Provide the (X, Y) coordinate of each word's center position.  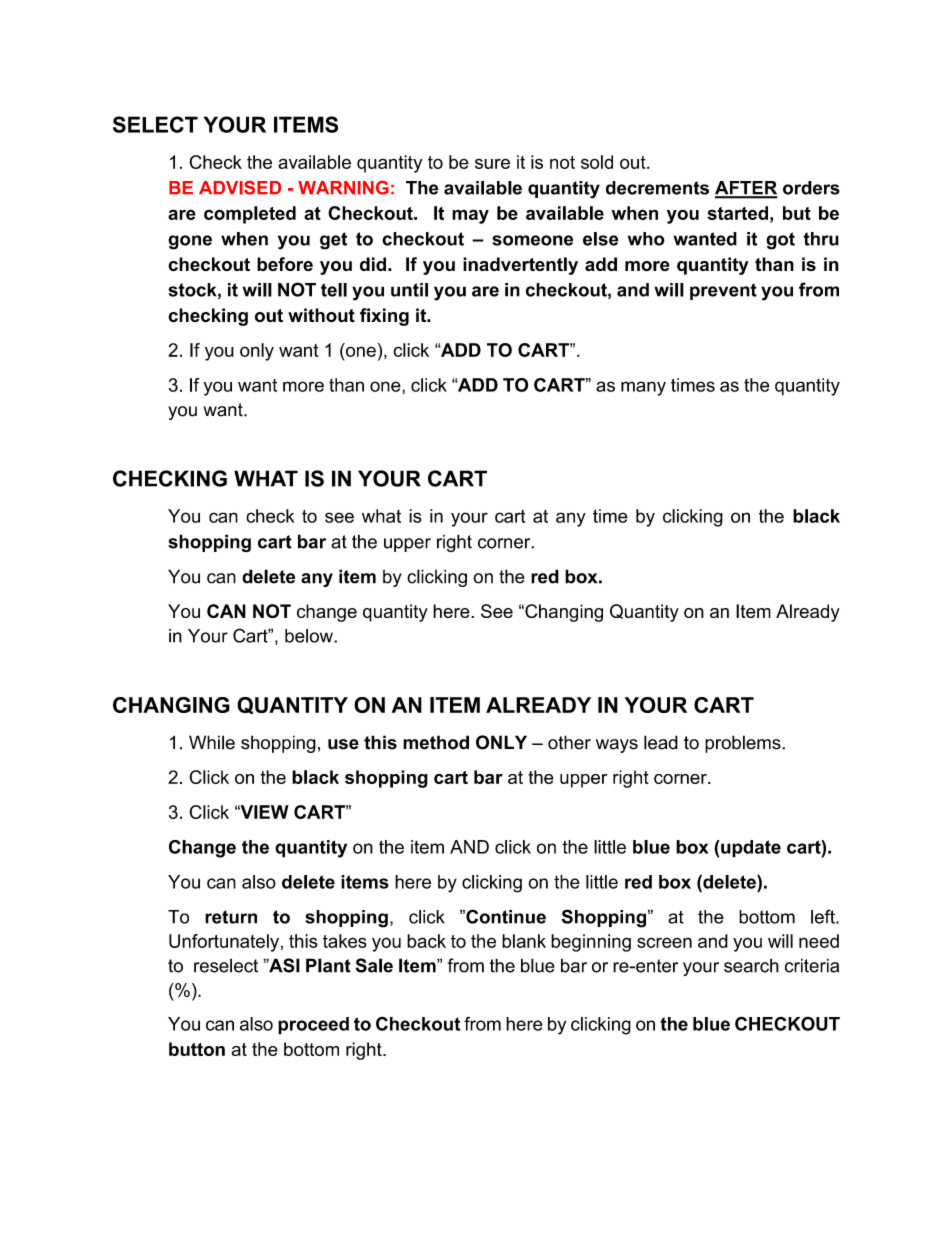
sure (492, 163)
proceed (313, 1026)
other (569, 742)
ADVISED (240, 188)
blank (524, 941)
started (737, 213)
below (310, 636)
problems (744, 744)
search (751, 965)
